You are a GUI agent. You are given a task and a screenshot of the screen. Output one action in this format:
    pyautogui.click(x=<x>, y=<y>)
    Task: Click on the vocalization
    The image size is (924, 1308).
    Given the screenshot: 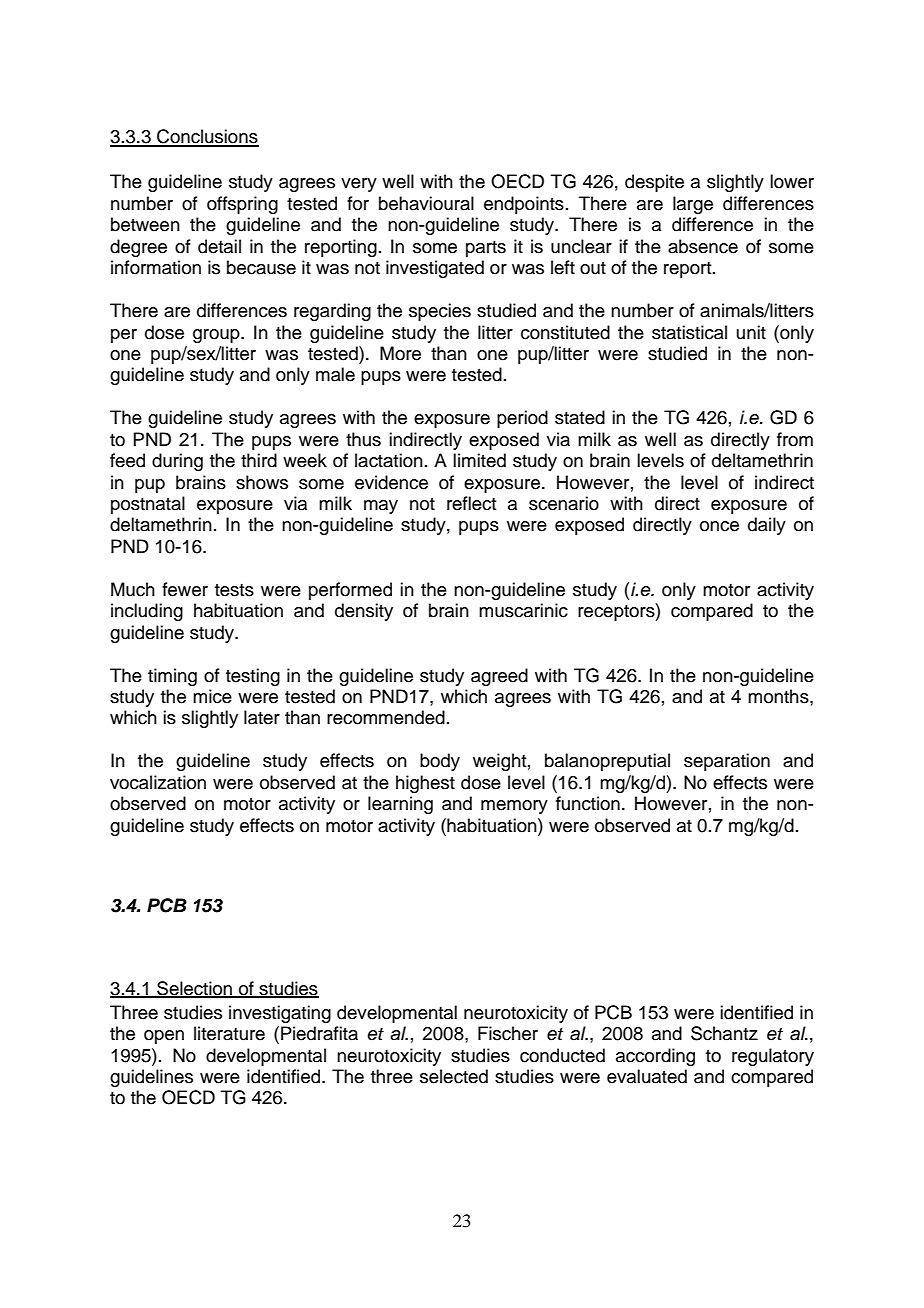 What is the action you would take?
    pyautogui.click(x=158, y=782)
